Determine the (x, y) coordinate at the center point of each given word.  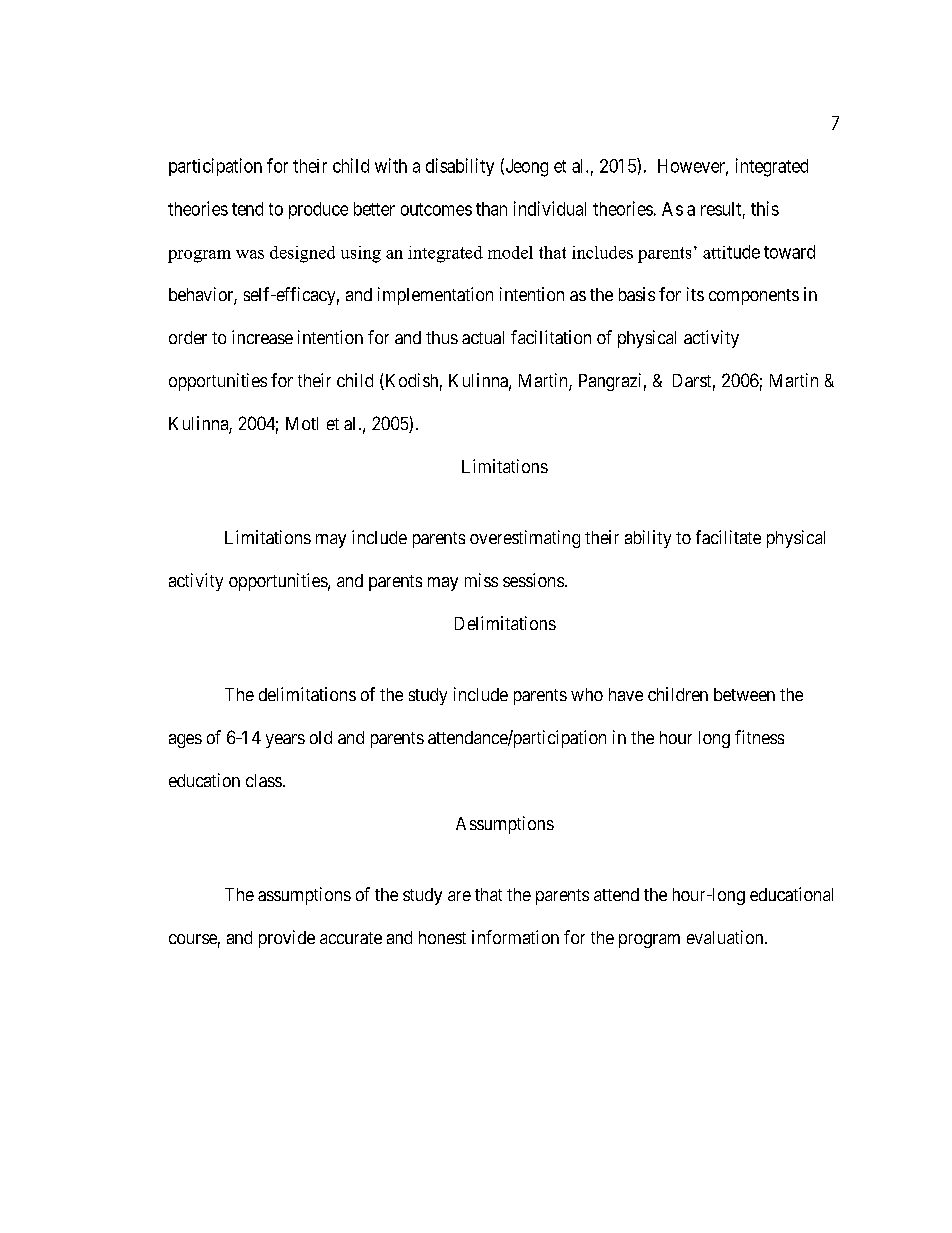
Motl (302, 423)
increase (262, 337)
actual (483, 337)
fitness (759, 737)
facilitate (728, 537)
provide (287, 939)
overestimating (525, 539)
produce (318, 210)
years (285, 741)
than (491, 209)
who (587, 694)
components (754, 297)
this (765, 208)
